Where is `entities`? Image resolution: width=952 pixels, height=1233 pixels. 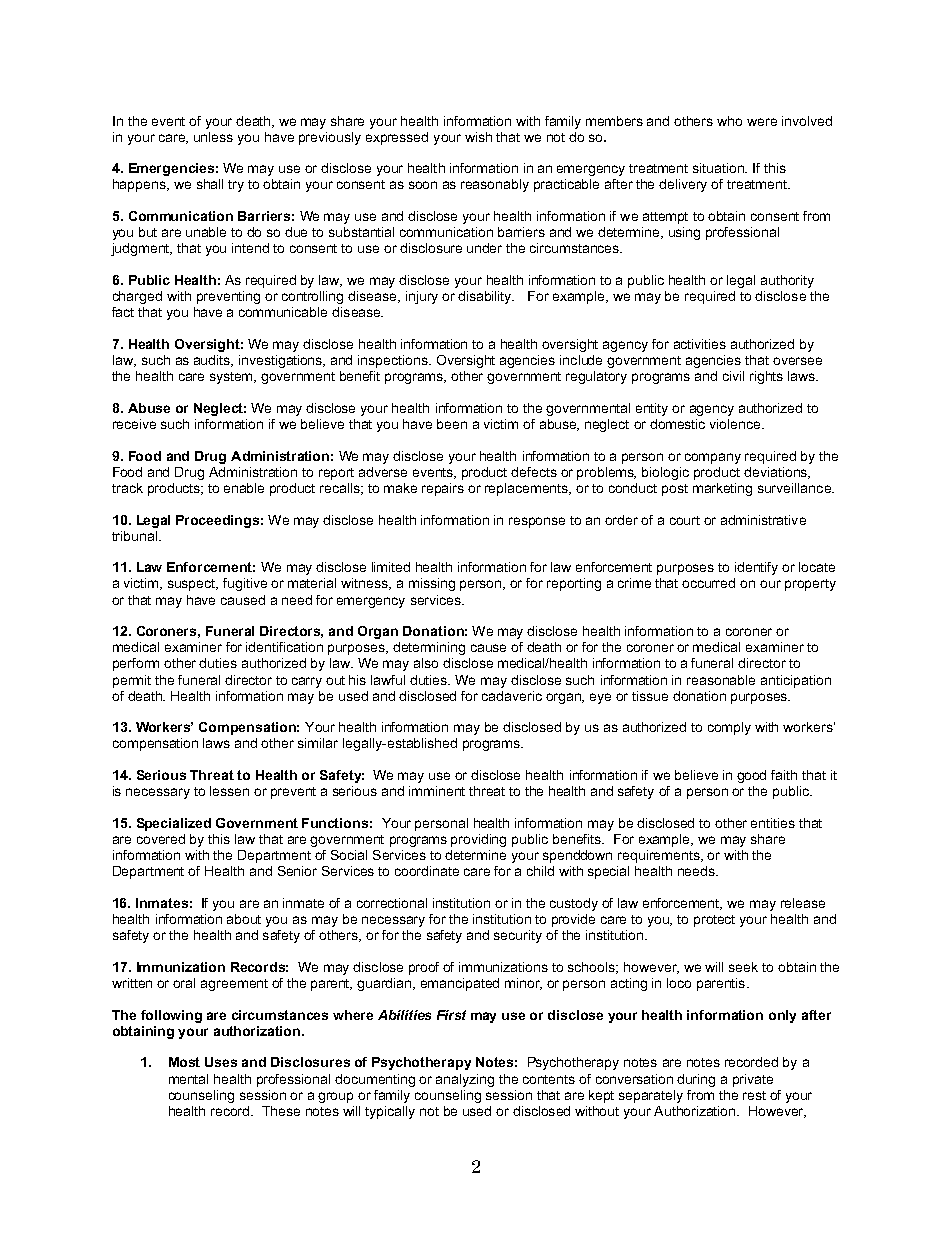 entities is located at coordinates (773, 823).
